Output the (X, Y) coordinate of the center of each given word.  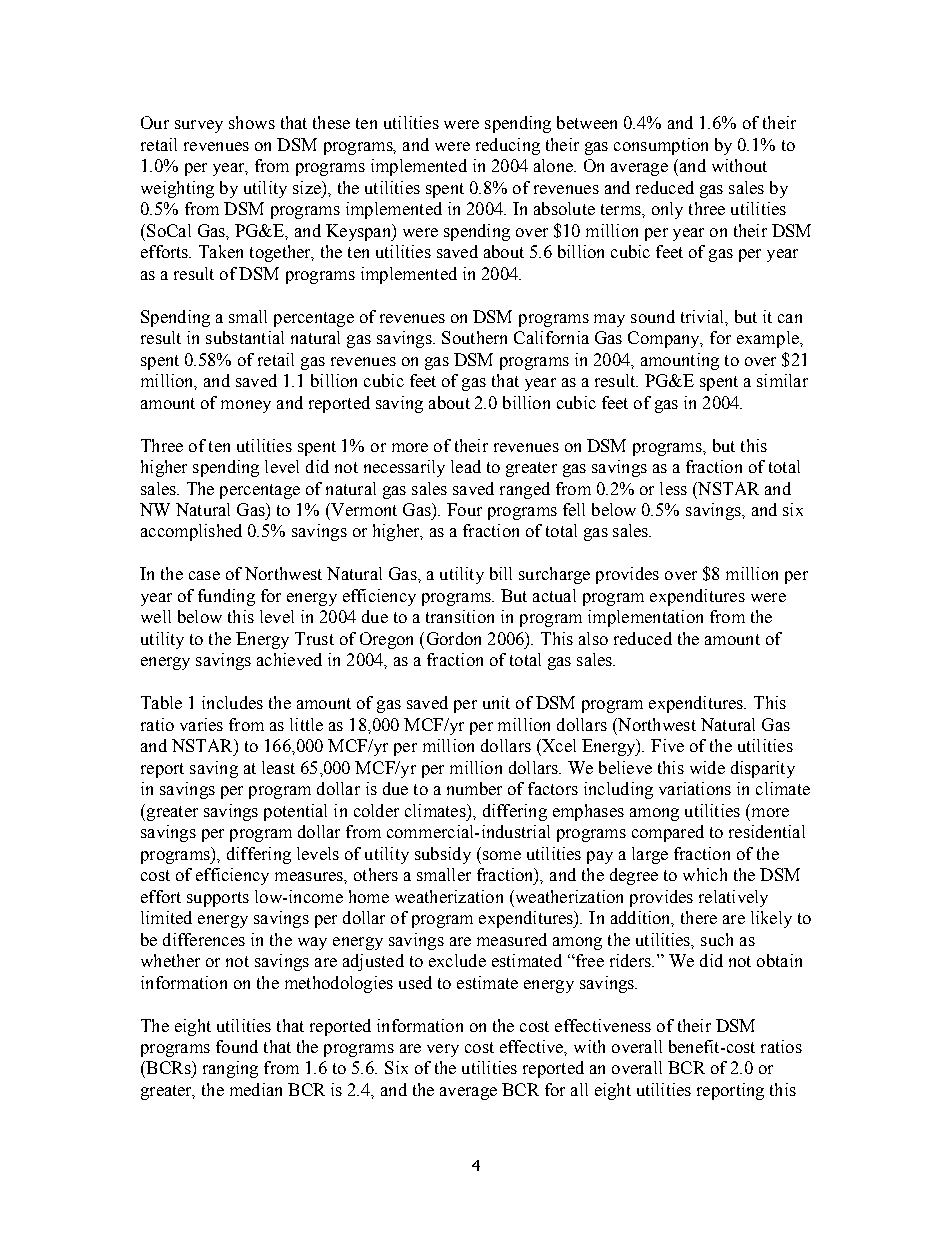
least (278, 767)
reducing (508, 146)
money (246, 406)
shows (252, 122)
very (443, 1050)
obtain (779, 960)
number (474, 788)
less (673, 488)
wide (707, 767)
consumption (661, 146)
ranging (230, 1069)
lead (466, 466)
